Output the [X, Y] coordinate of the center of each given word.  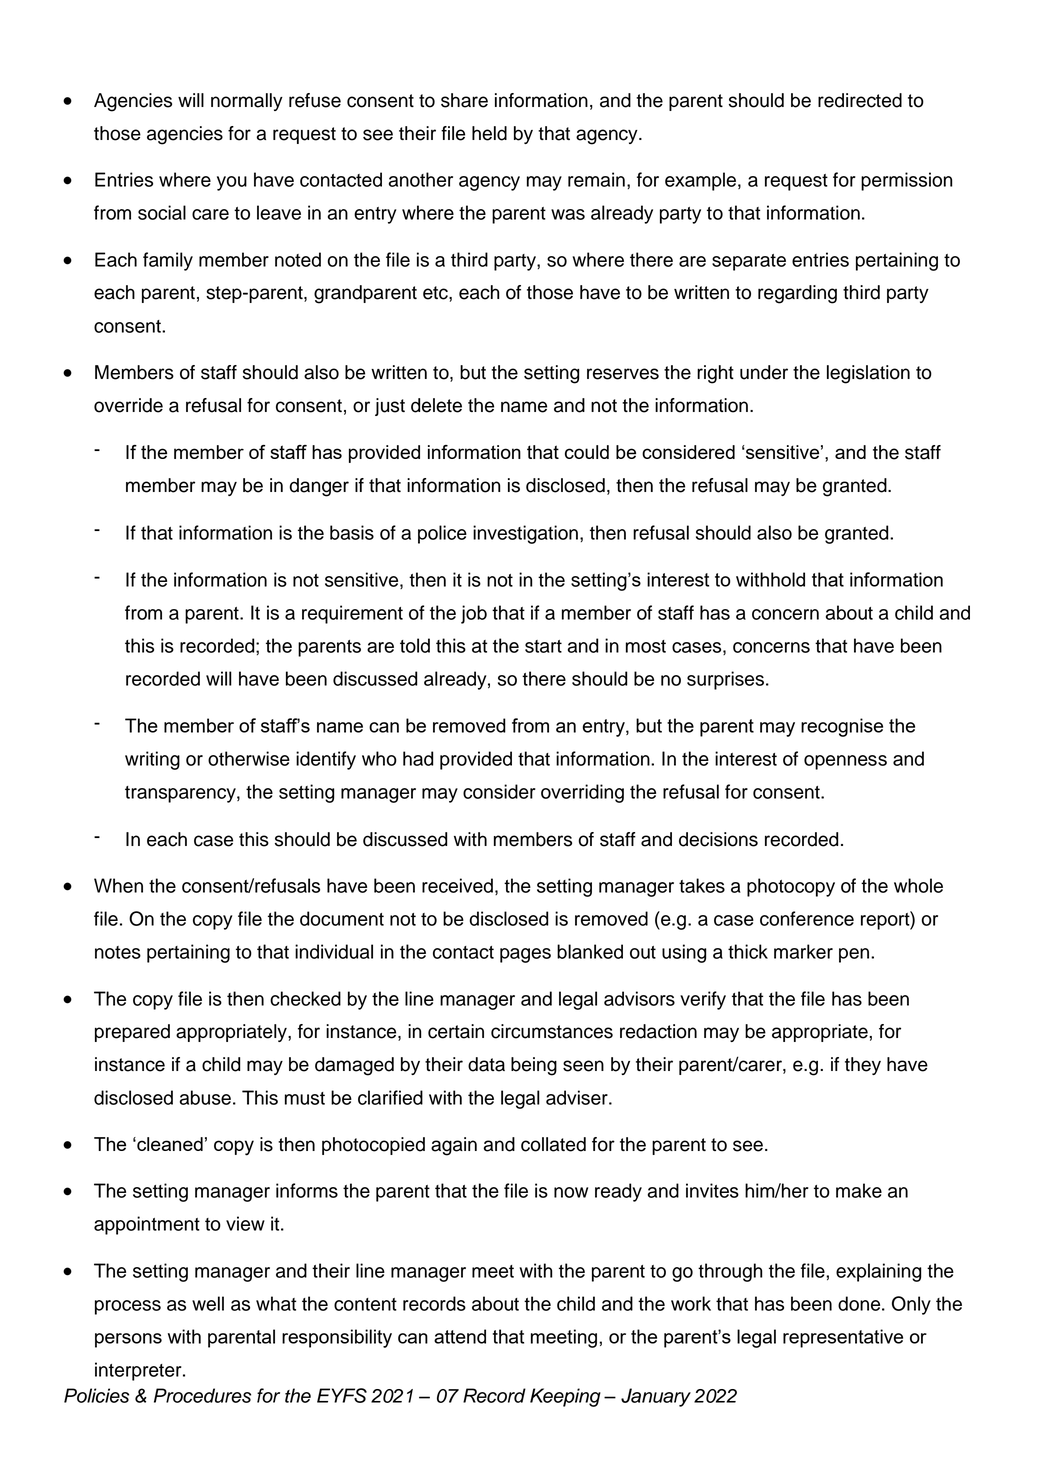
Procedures [202, 1395]
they [863, 1066]
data [486, 1064]
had [418, 758]
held [489, 133]
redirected [860, 100]
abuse [205, 1097]
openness [845, 762]
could [587, 452]
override [128, 405]
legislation [868, 374]
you [232, 183]
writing [152, 760]
